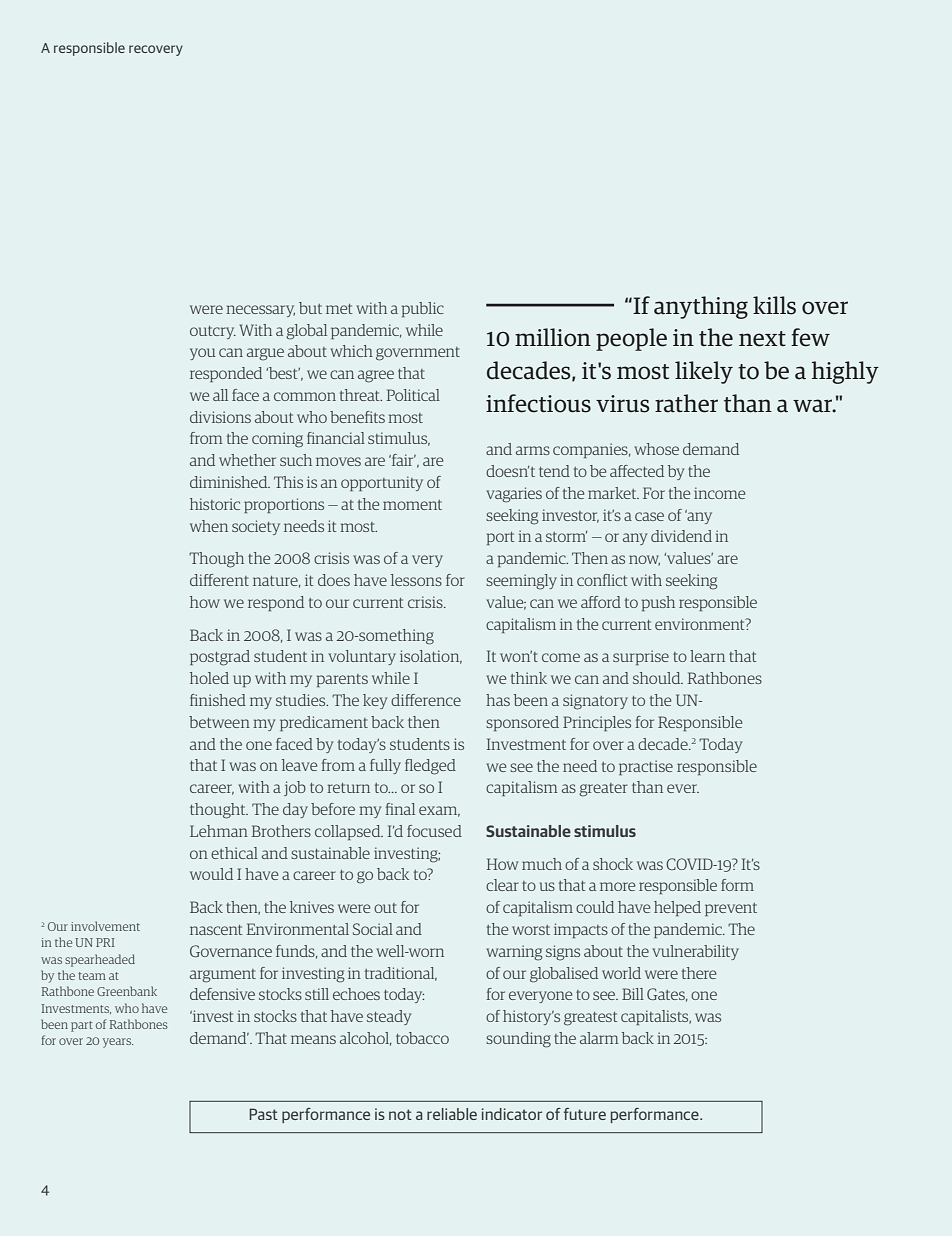 Image resolution: width=952 pixels, height=1236 pixels. What do you see at coordinates (707, 656) in the screenshot?
I see `learn` at bounding box center [707, 656].
